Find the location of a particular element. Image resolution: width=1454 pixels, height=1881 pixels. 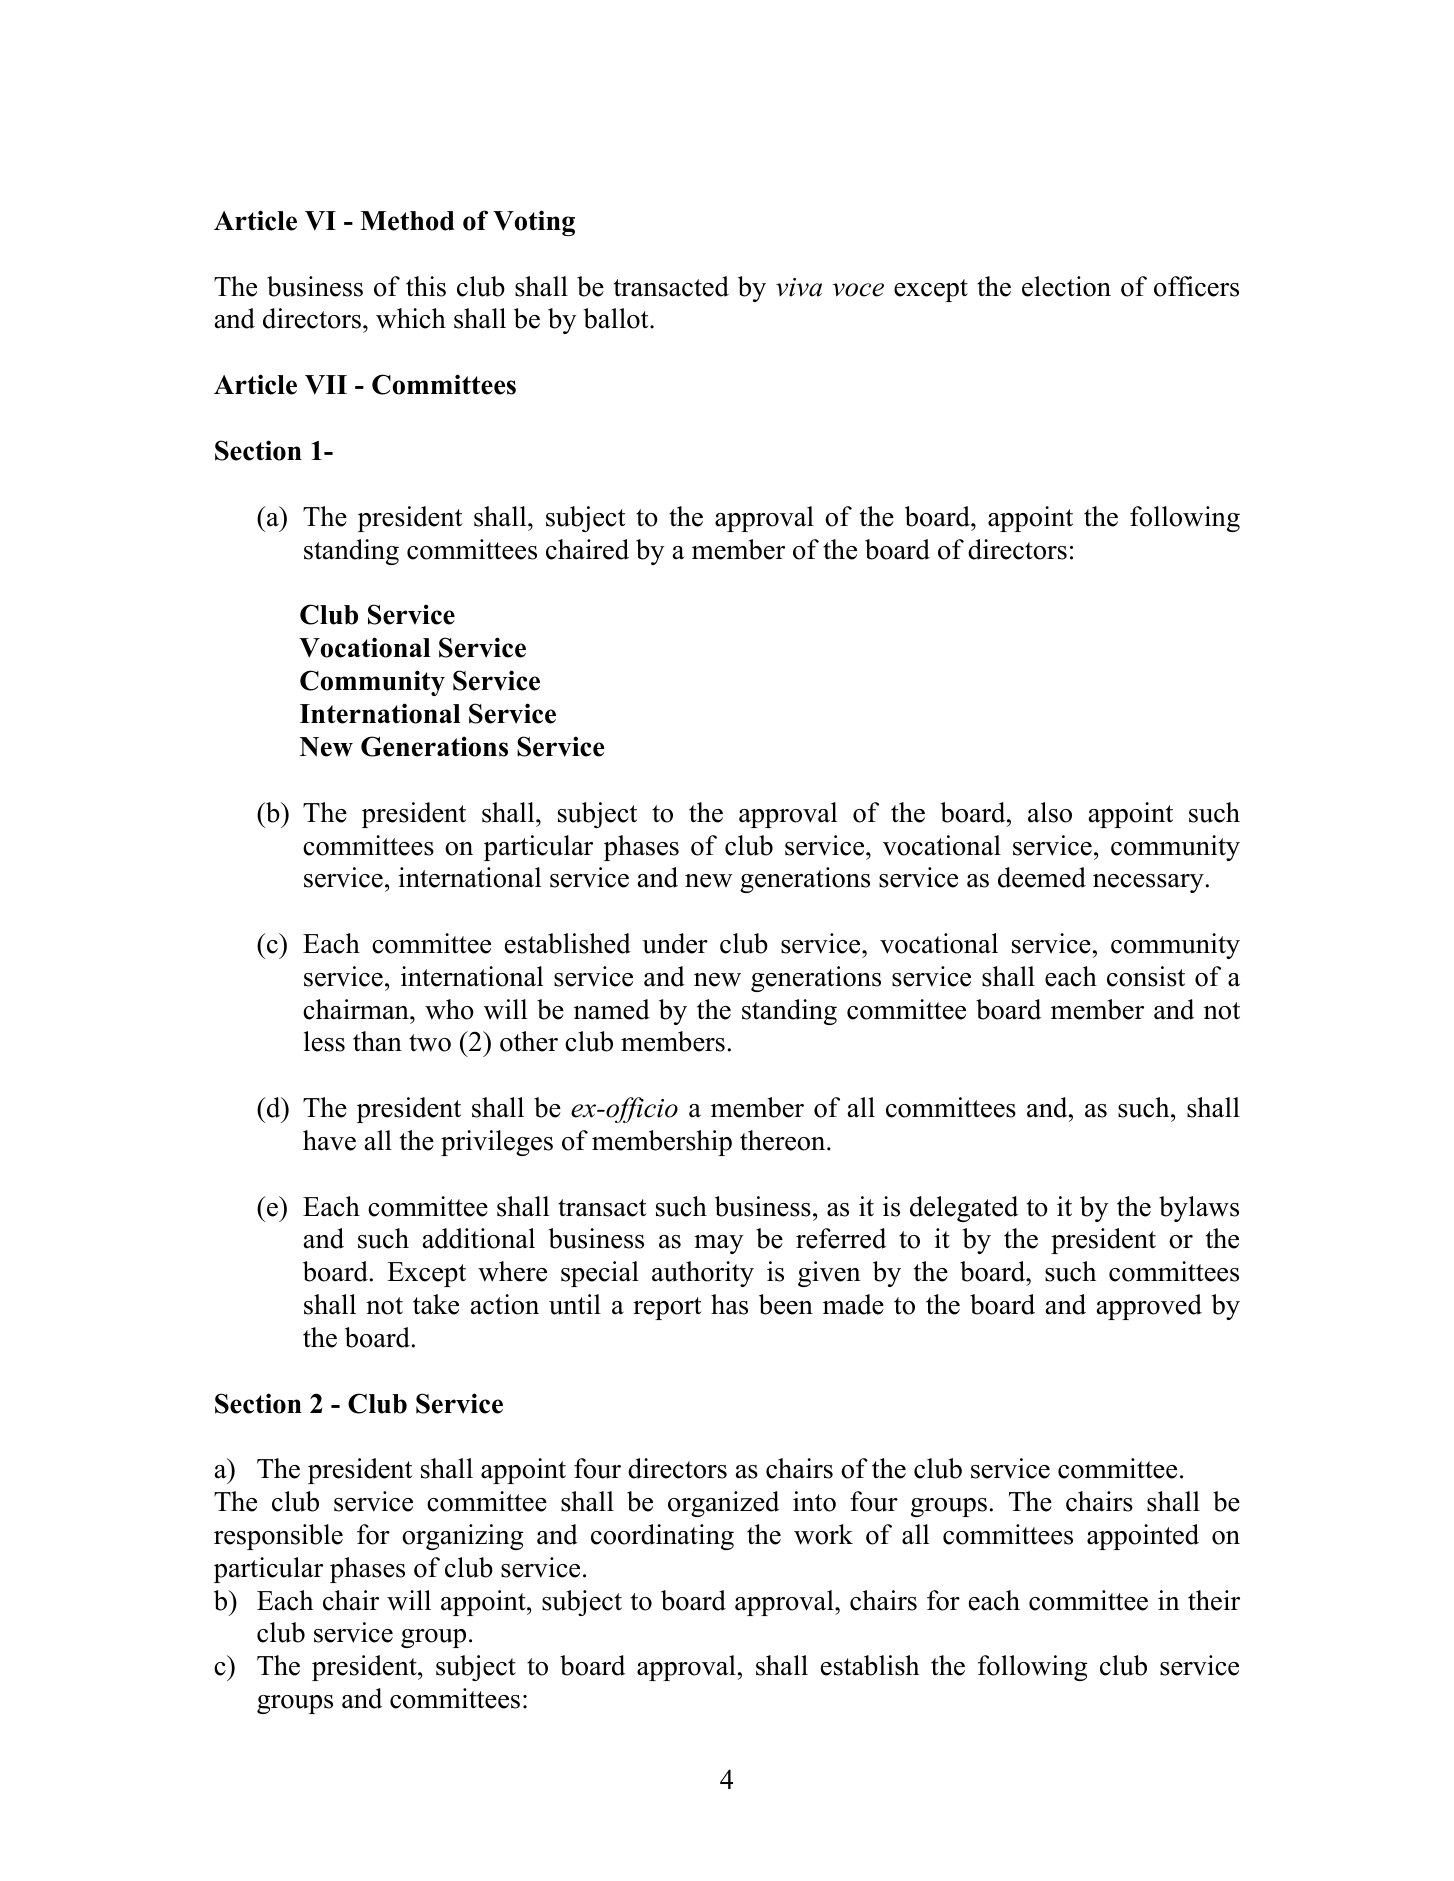

viva is located at coordinates (799, 287).
